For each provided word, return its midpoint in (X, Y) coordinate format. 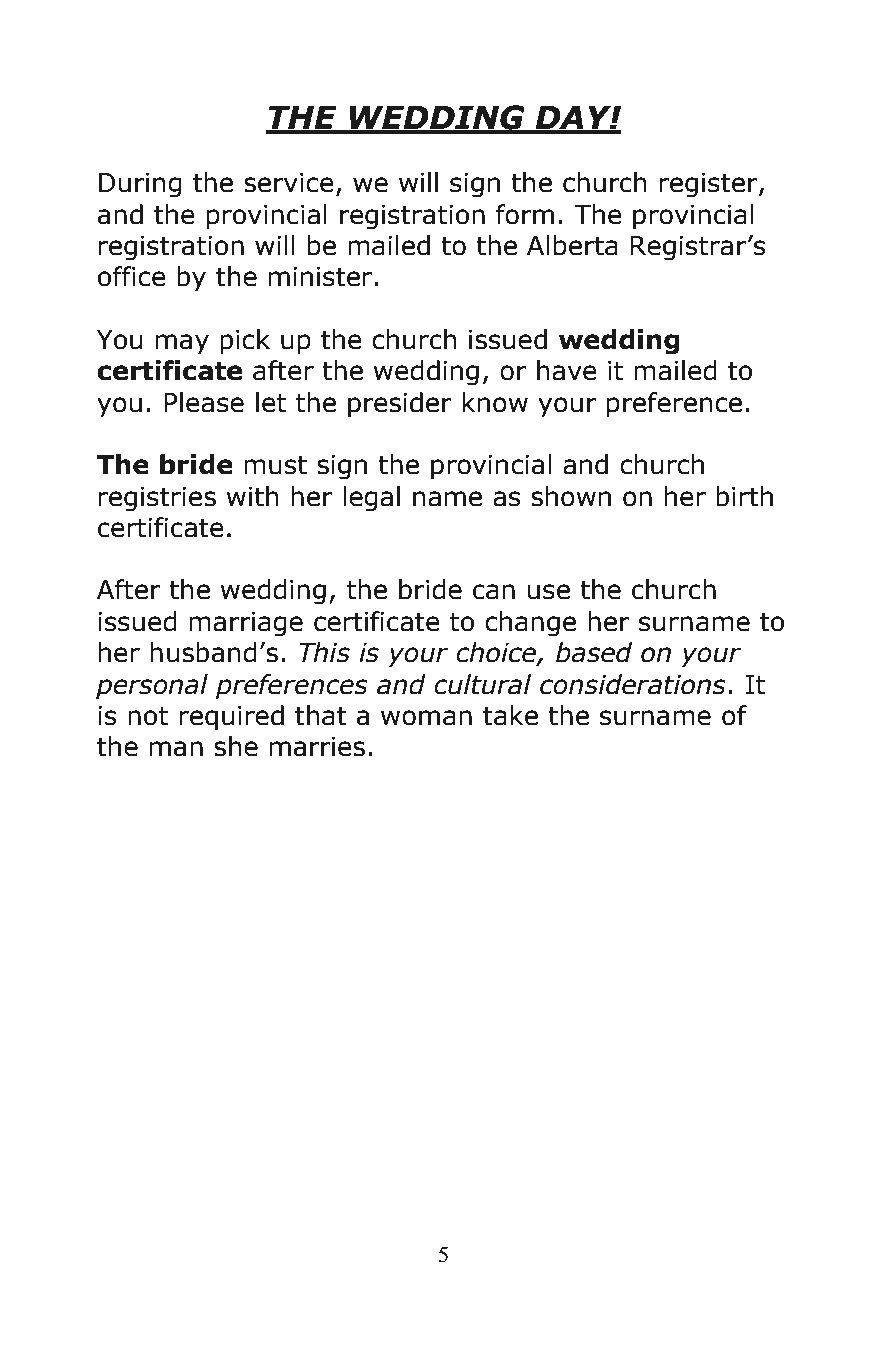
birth (744, 496)
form (525, 214)
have (567, 370)
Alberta (572, 245)
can (494, 592)
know (495, 402)
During (140, 185)
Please (204, 402)
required (231, 718)
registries (157, 499)
